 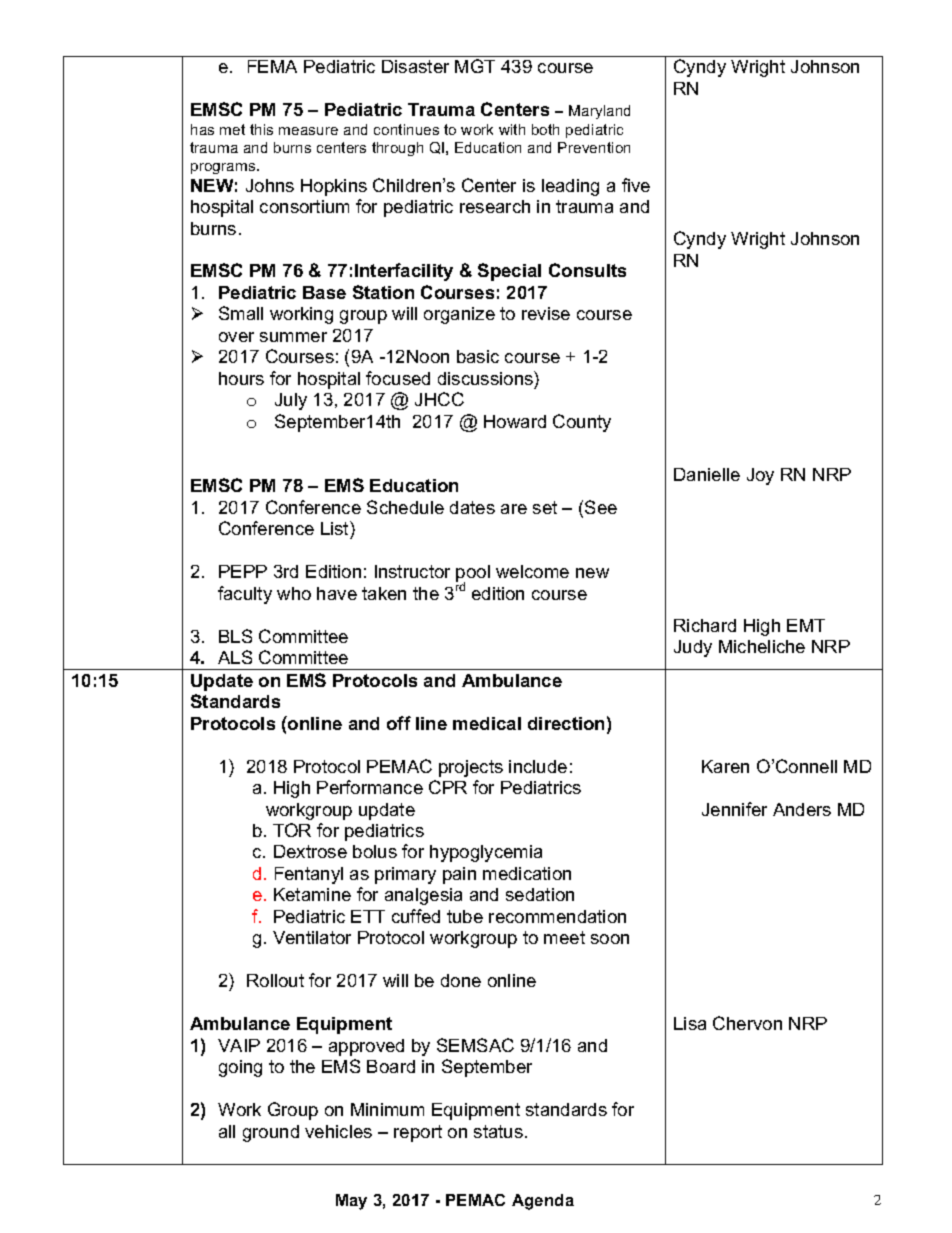 What do you see at coordinates (261, 129) in the screenshot?
I see `this` at bounding box center [261, 129].
